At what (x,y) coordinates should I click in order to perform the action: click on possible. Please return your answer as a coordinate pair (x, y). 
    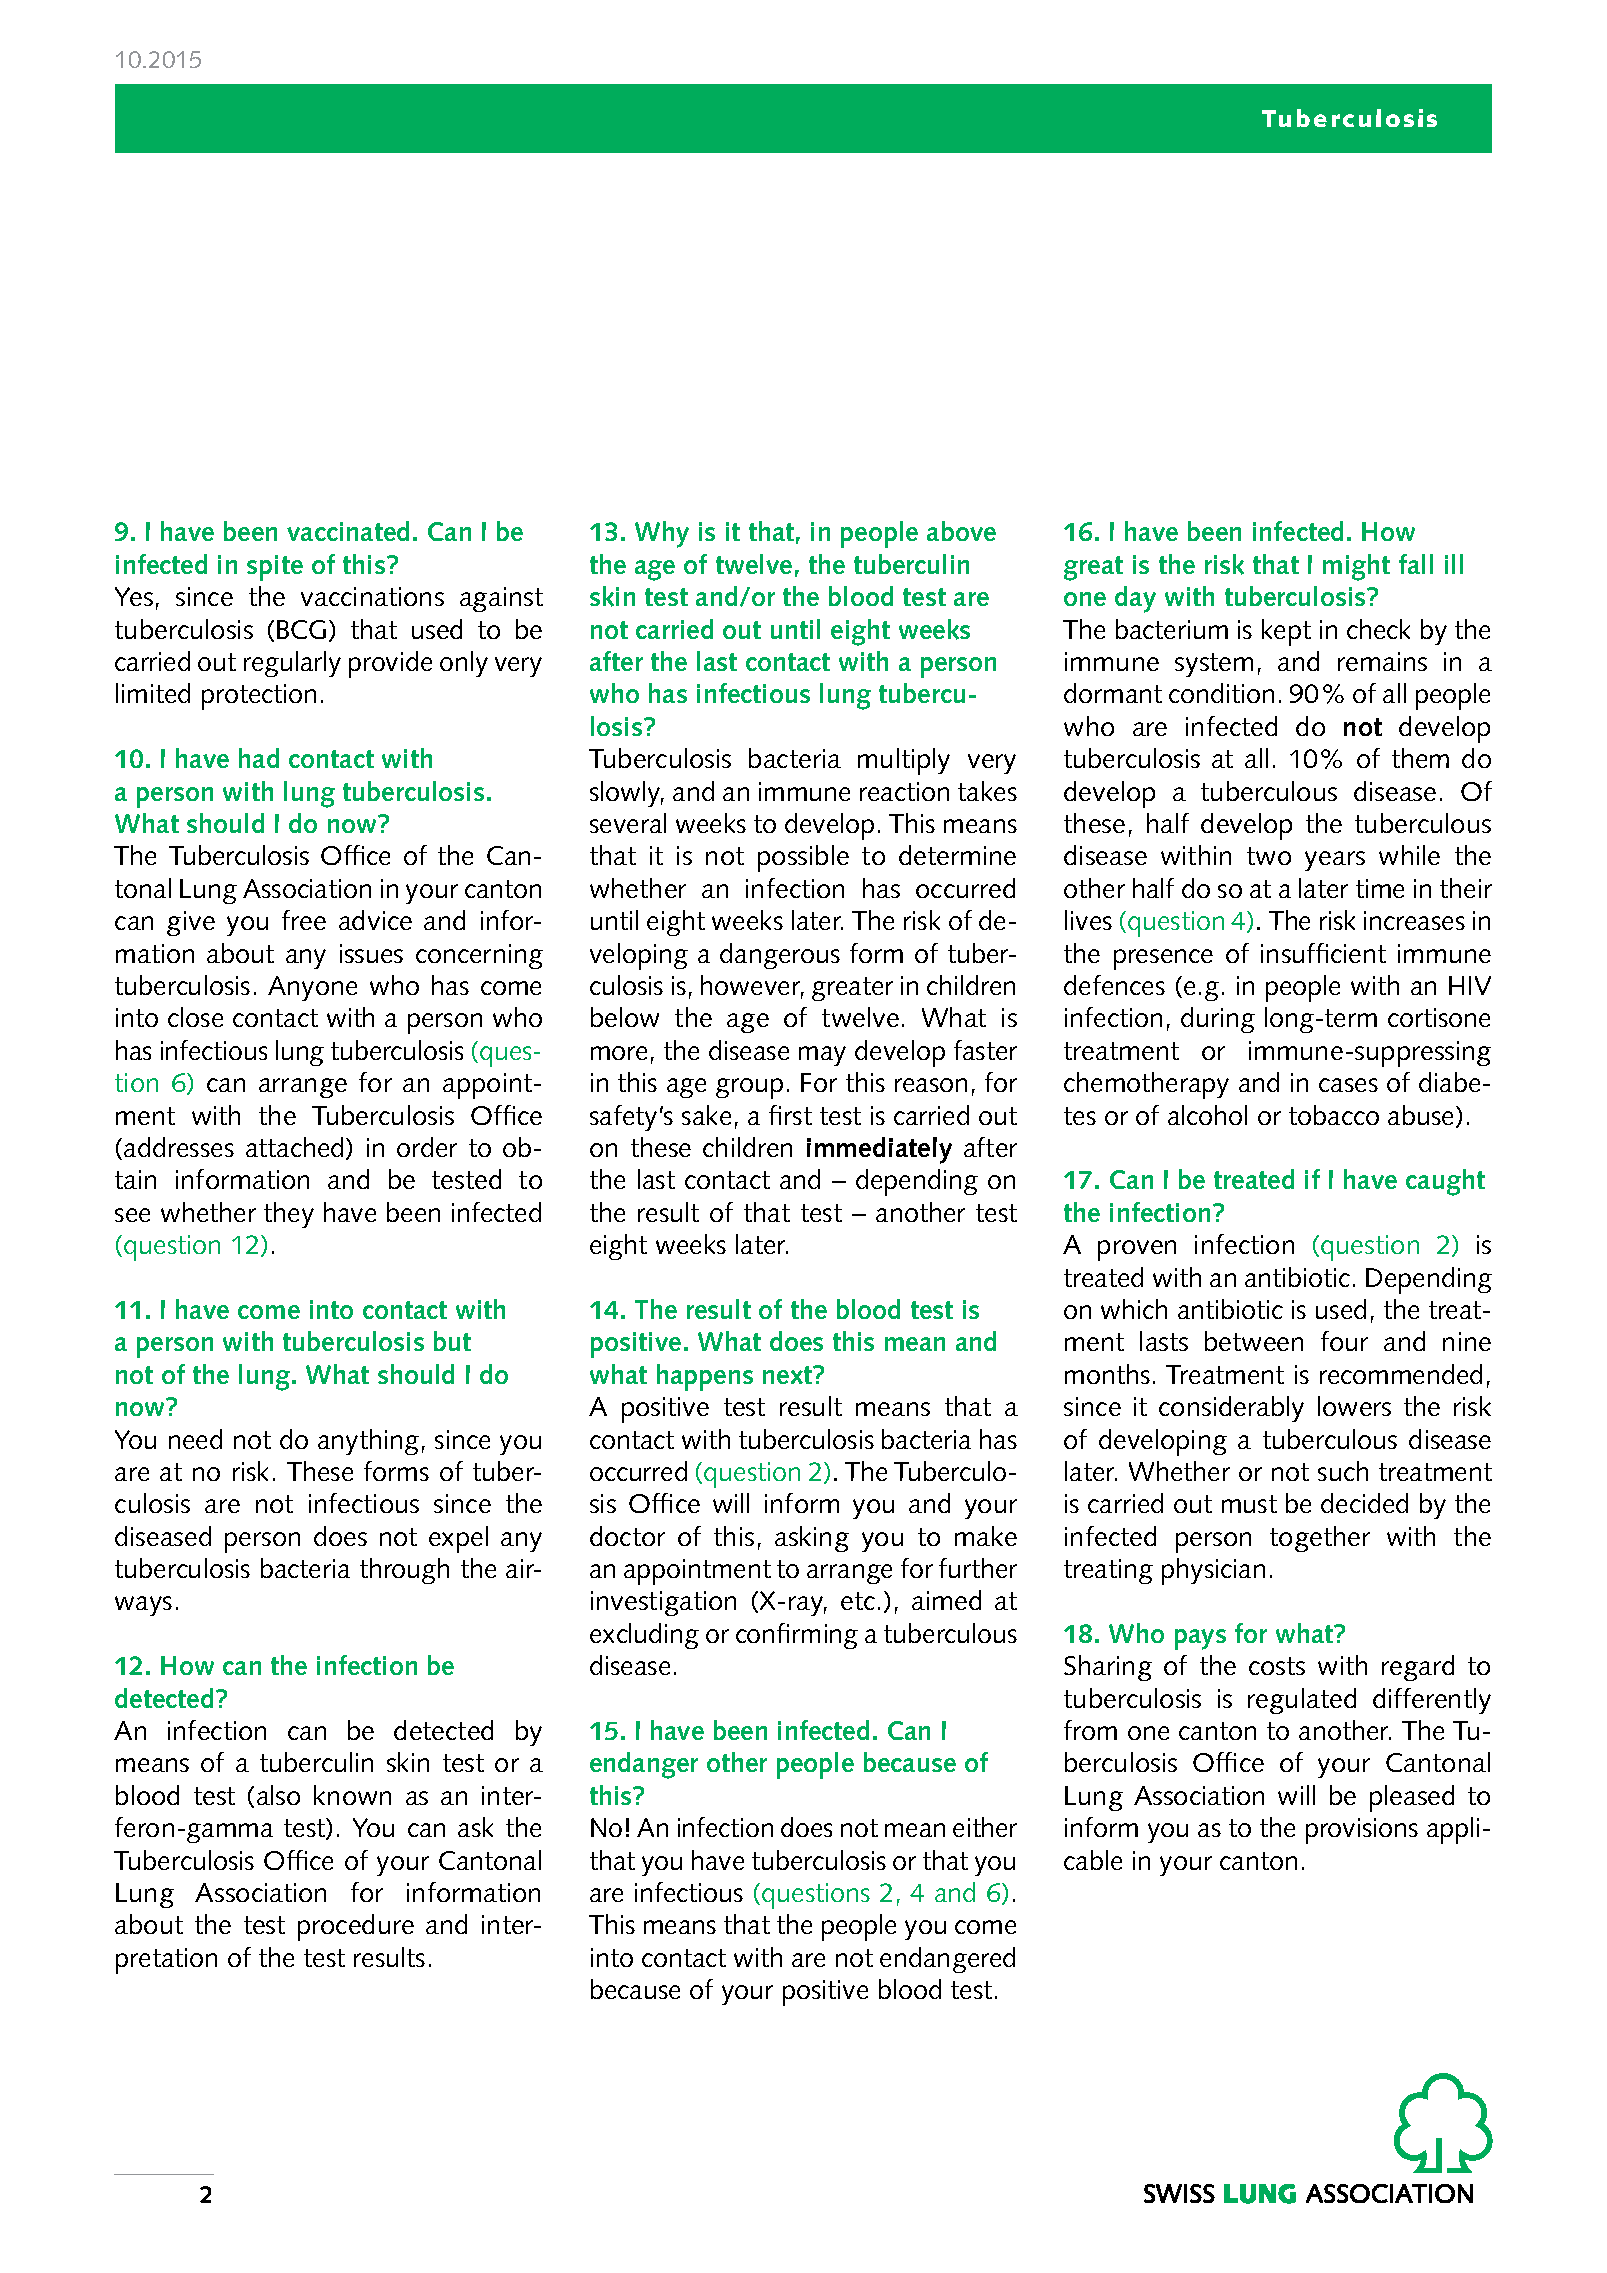
    Looking at the image, I should click on (803, 858).
